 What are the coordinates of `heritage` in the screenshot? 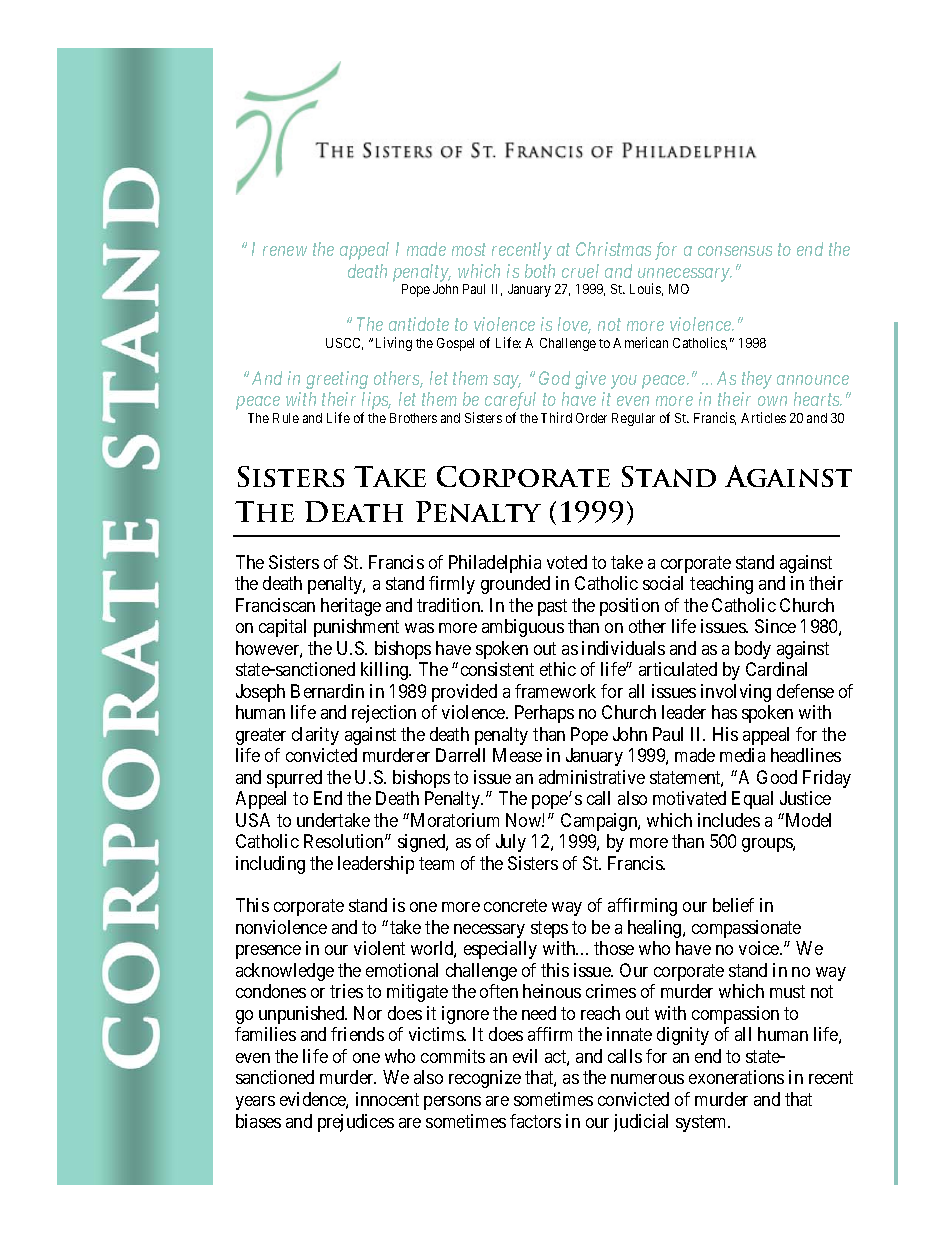 It's located at (351, 607).
